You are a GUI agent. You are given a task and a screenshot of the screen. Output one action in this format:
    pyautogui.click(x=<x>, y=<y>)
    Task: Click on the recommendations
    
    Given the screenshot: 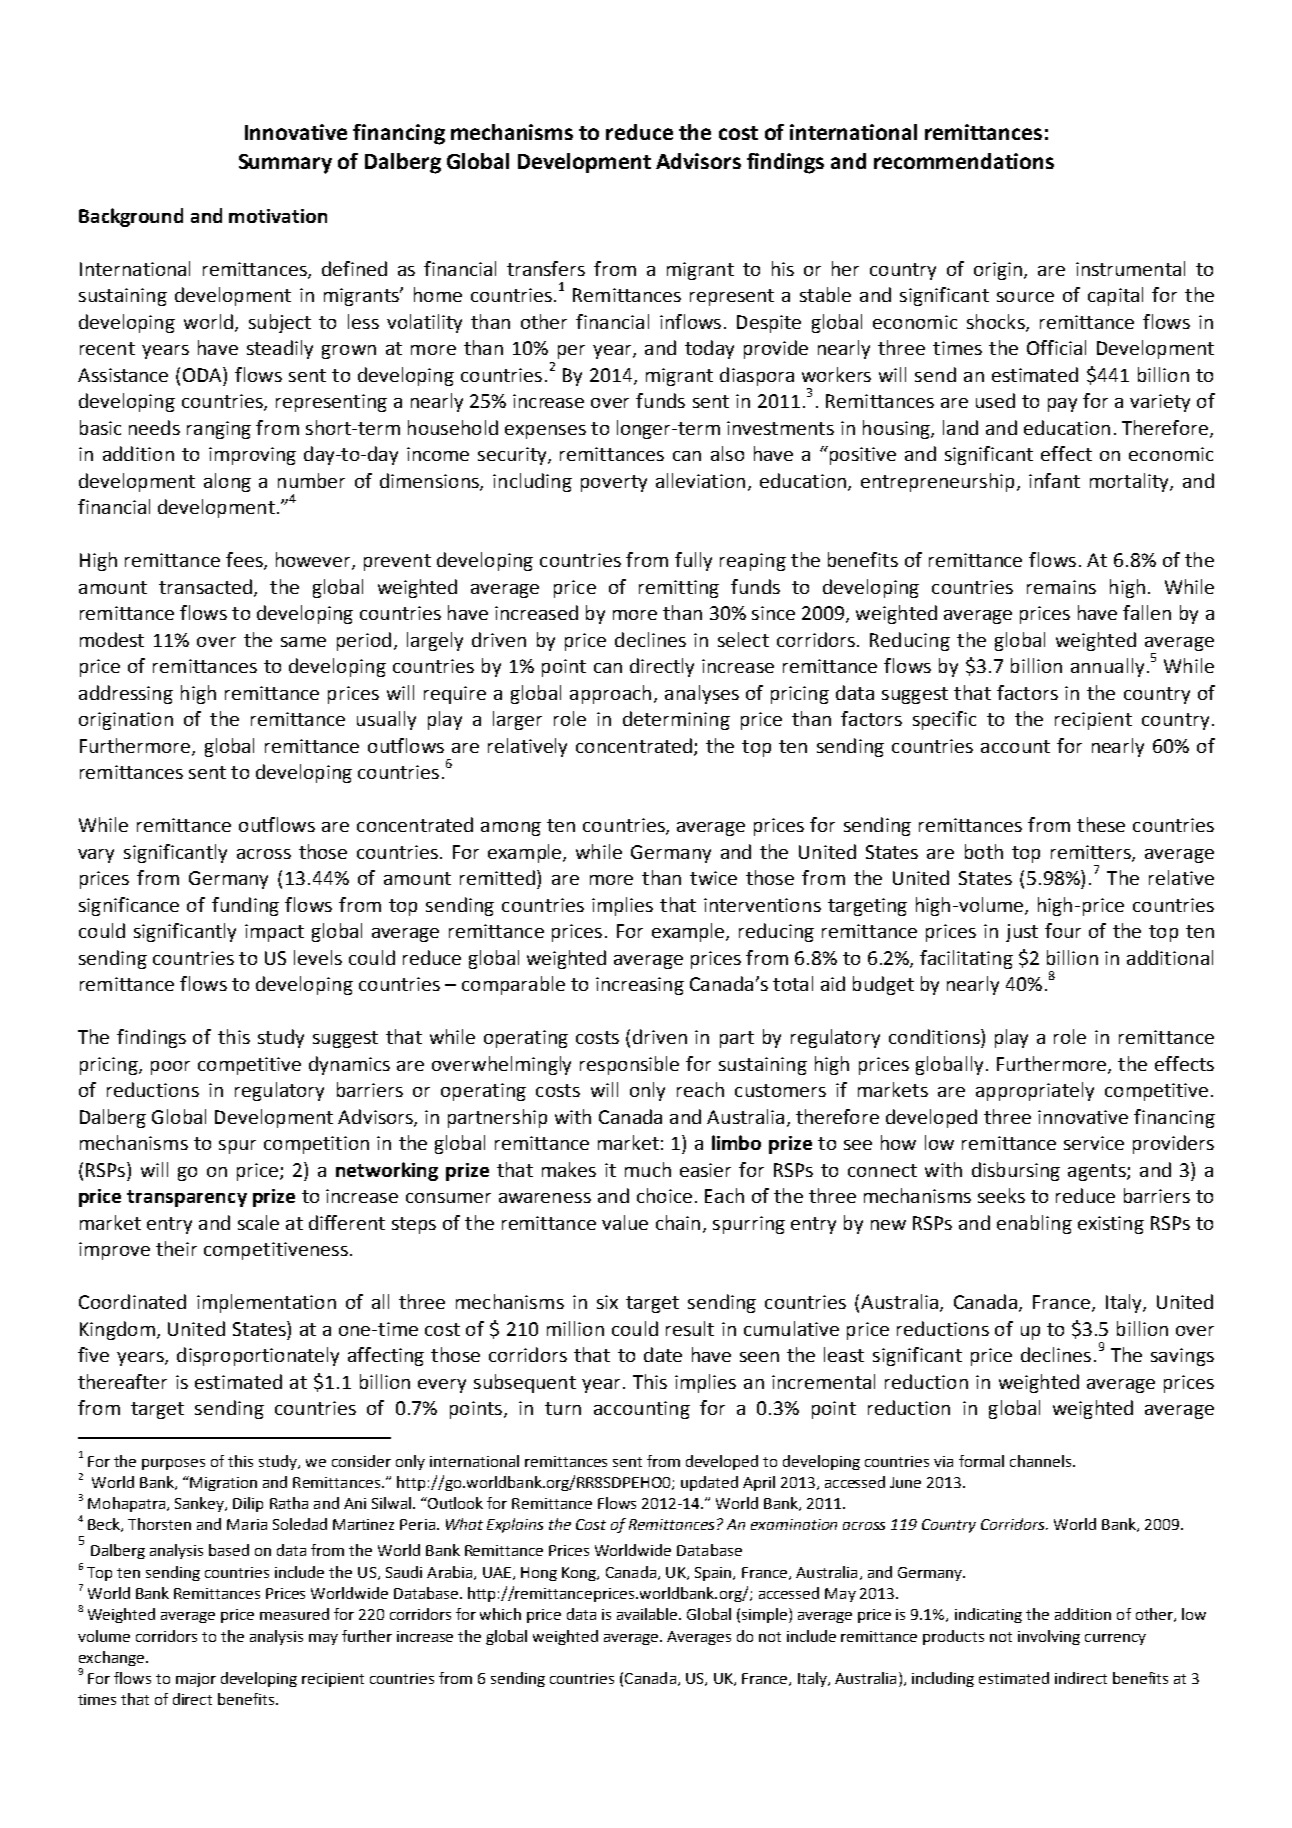 What is the action you would take?
    pyautogui.click(x=964, y=161)
